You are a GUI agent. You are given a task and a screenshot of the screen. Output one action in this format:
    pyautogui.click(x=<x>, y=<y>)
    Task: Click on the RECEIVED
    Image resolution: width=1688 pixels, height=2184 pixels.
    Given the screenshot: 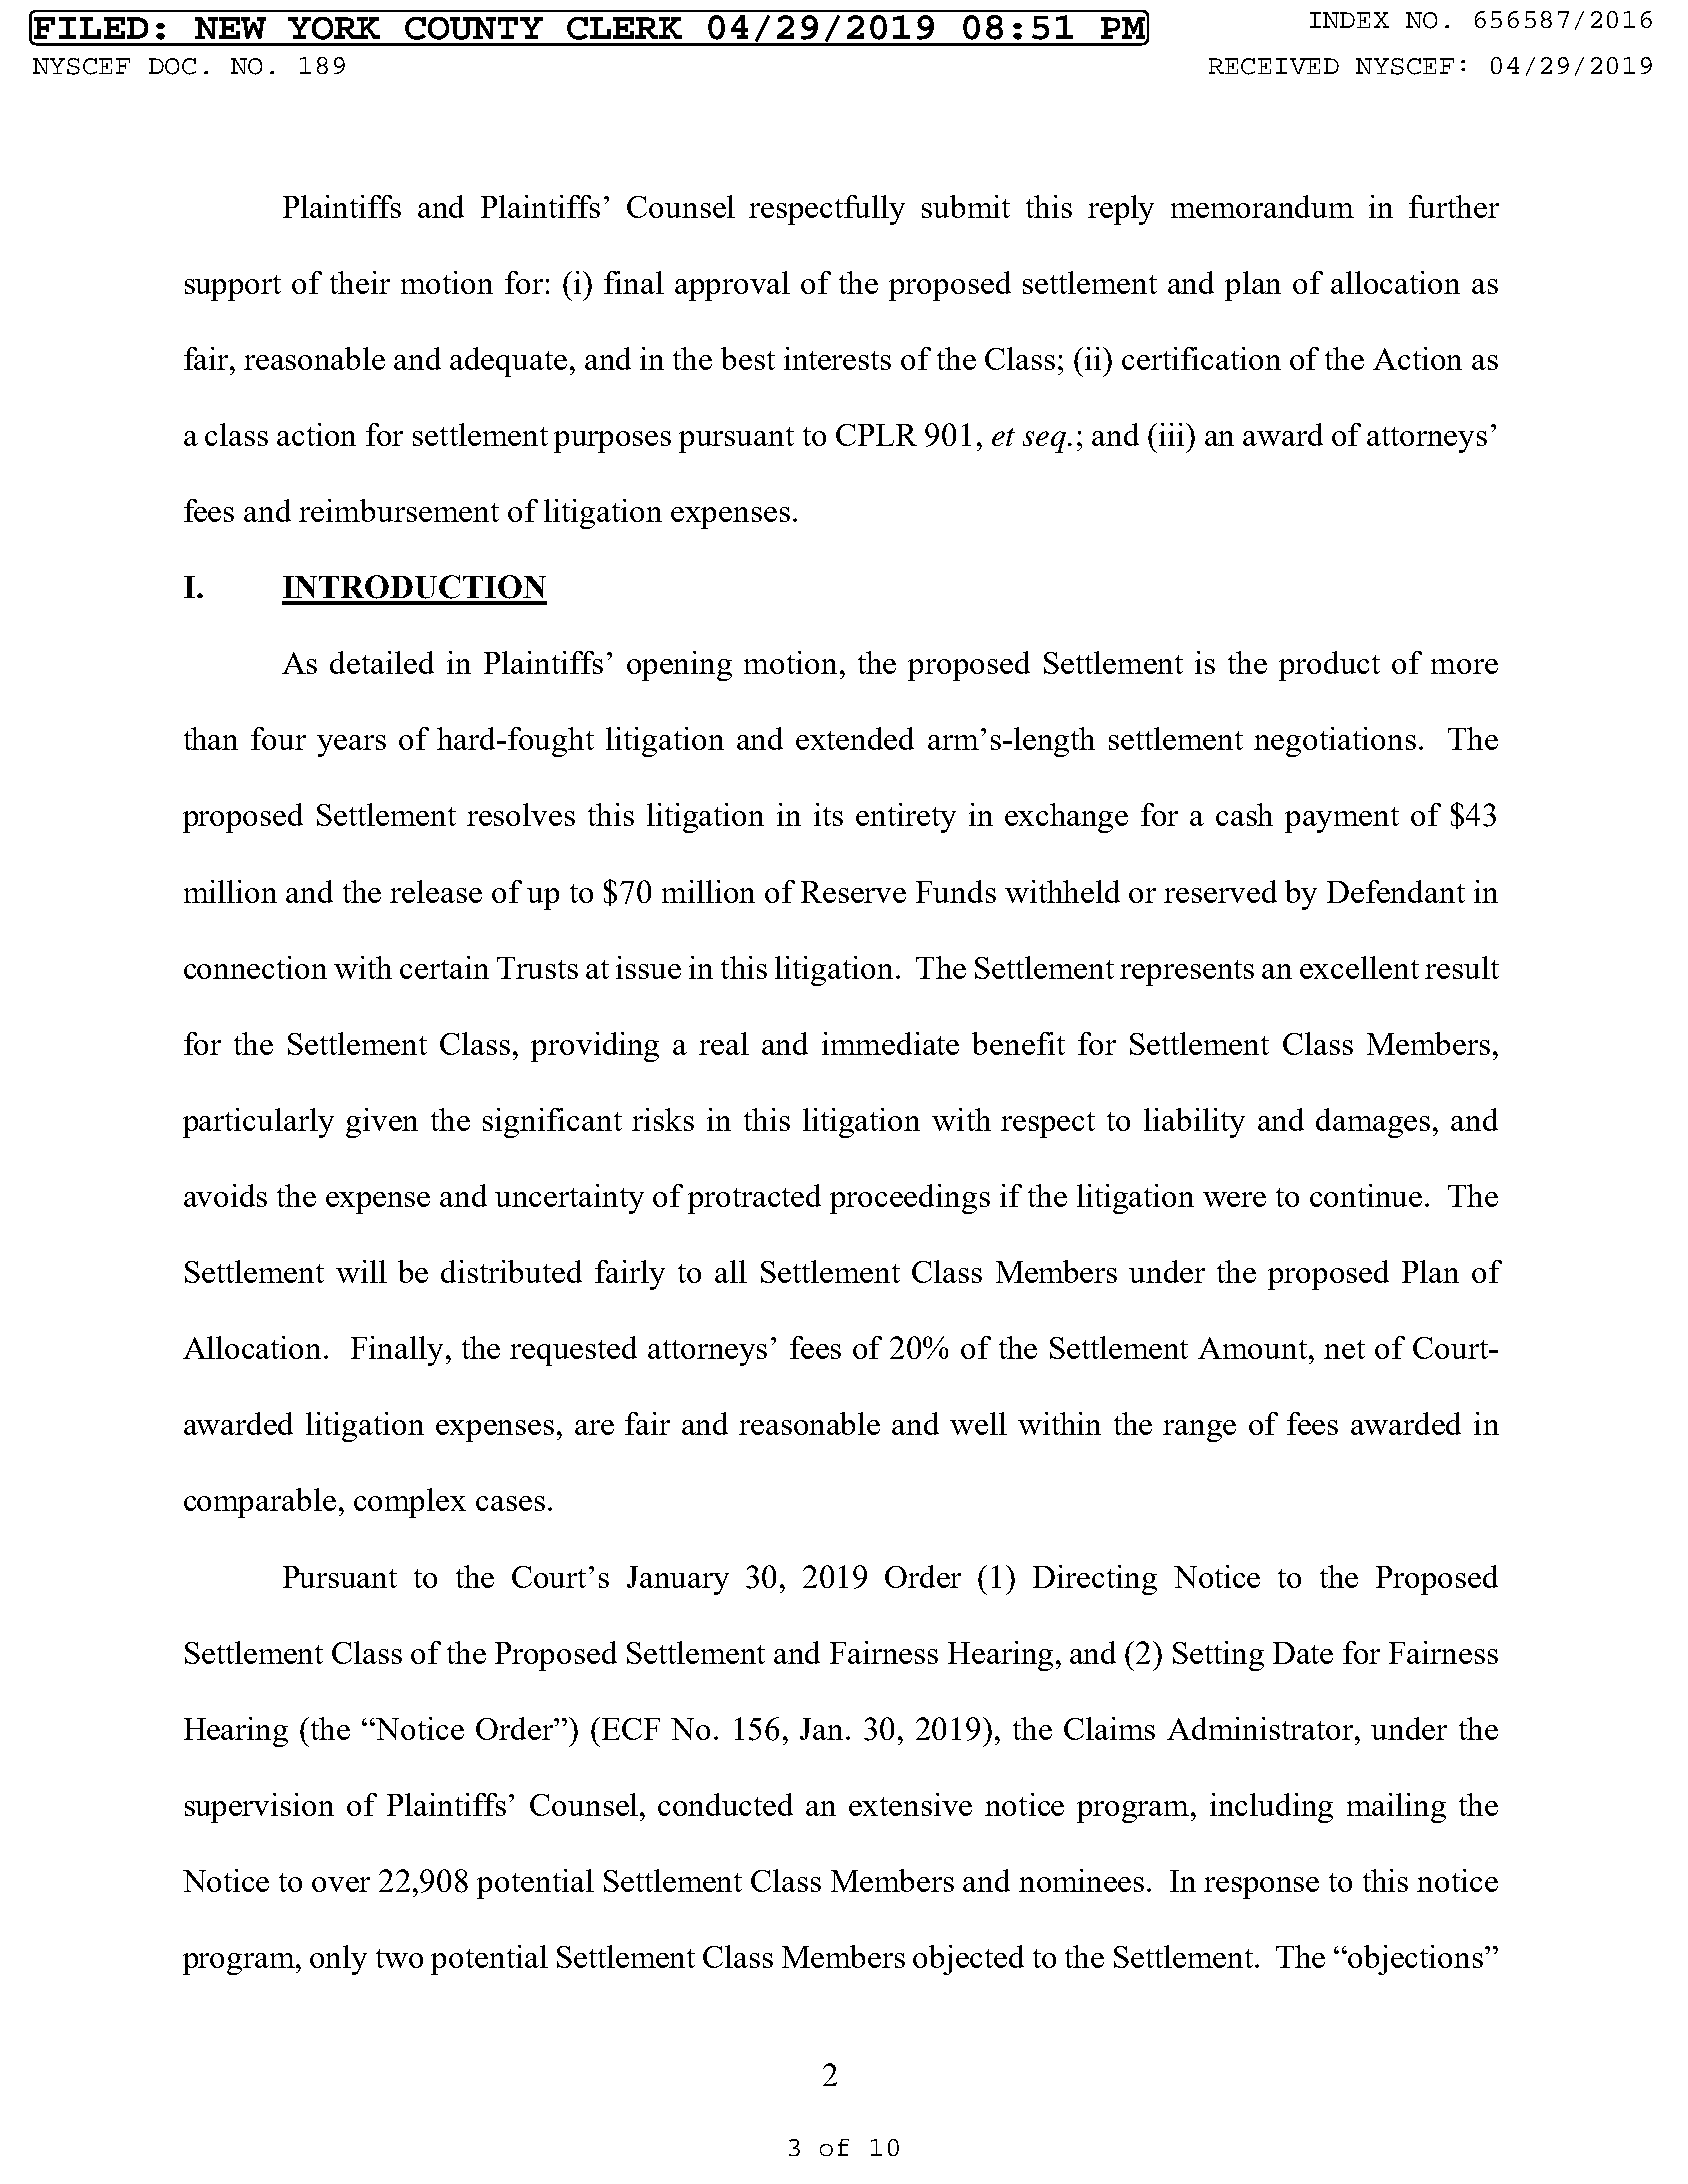 What is the action you would take?
    pyautogui.click(x=1274, y=66)
